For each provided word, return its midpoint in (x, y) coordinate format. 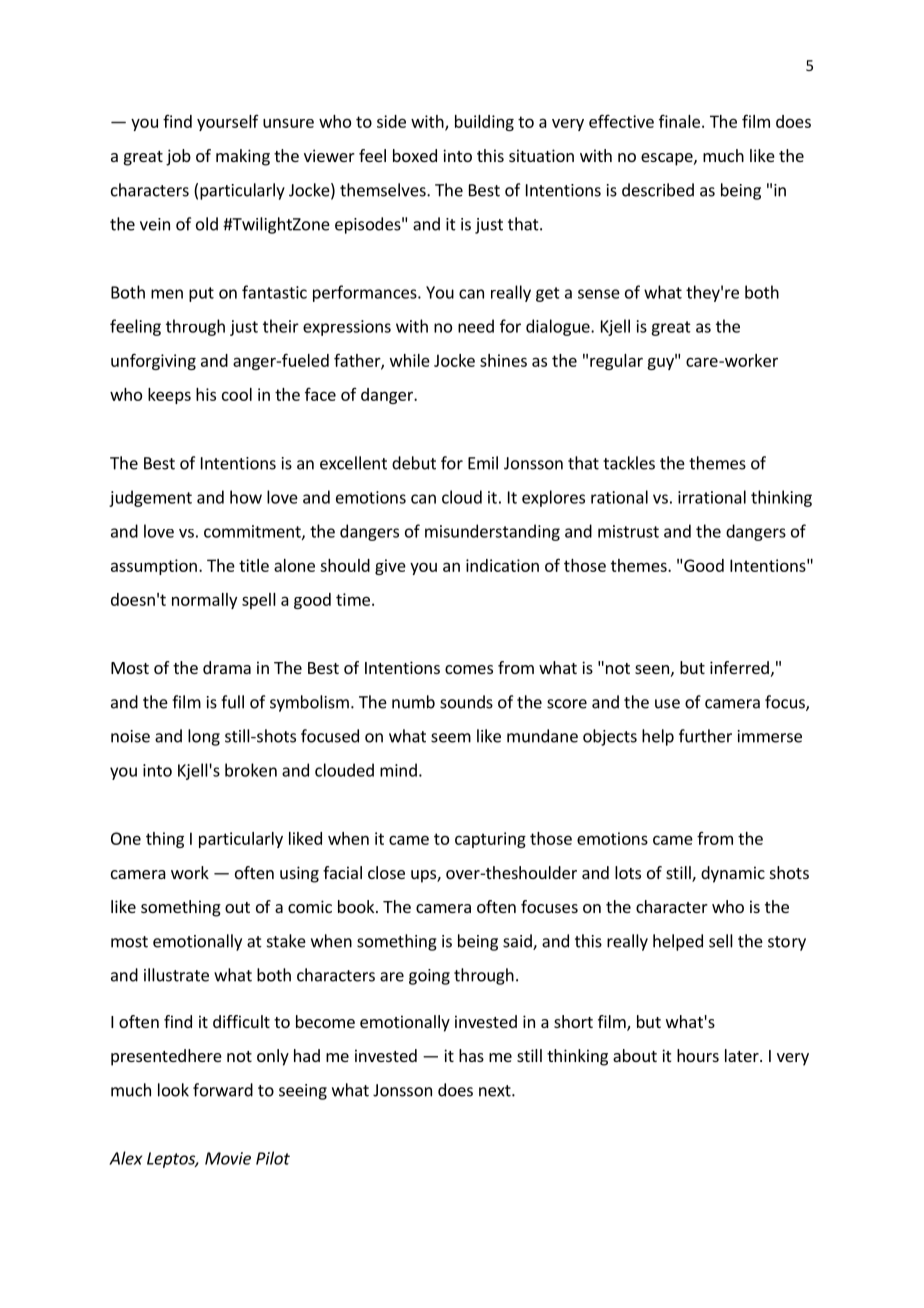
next (496, 1091)
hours (698, 1055)
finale (679, 121)
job (178, 157)
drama (227, 667)
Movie (228, 1158)
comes (469, 669)
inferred (739, 667)
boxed (415, 155)
